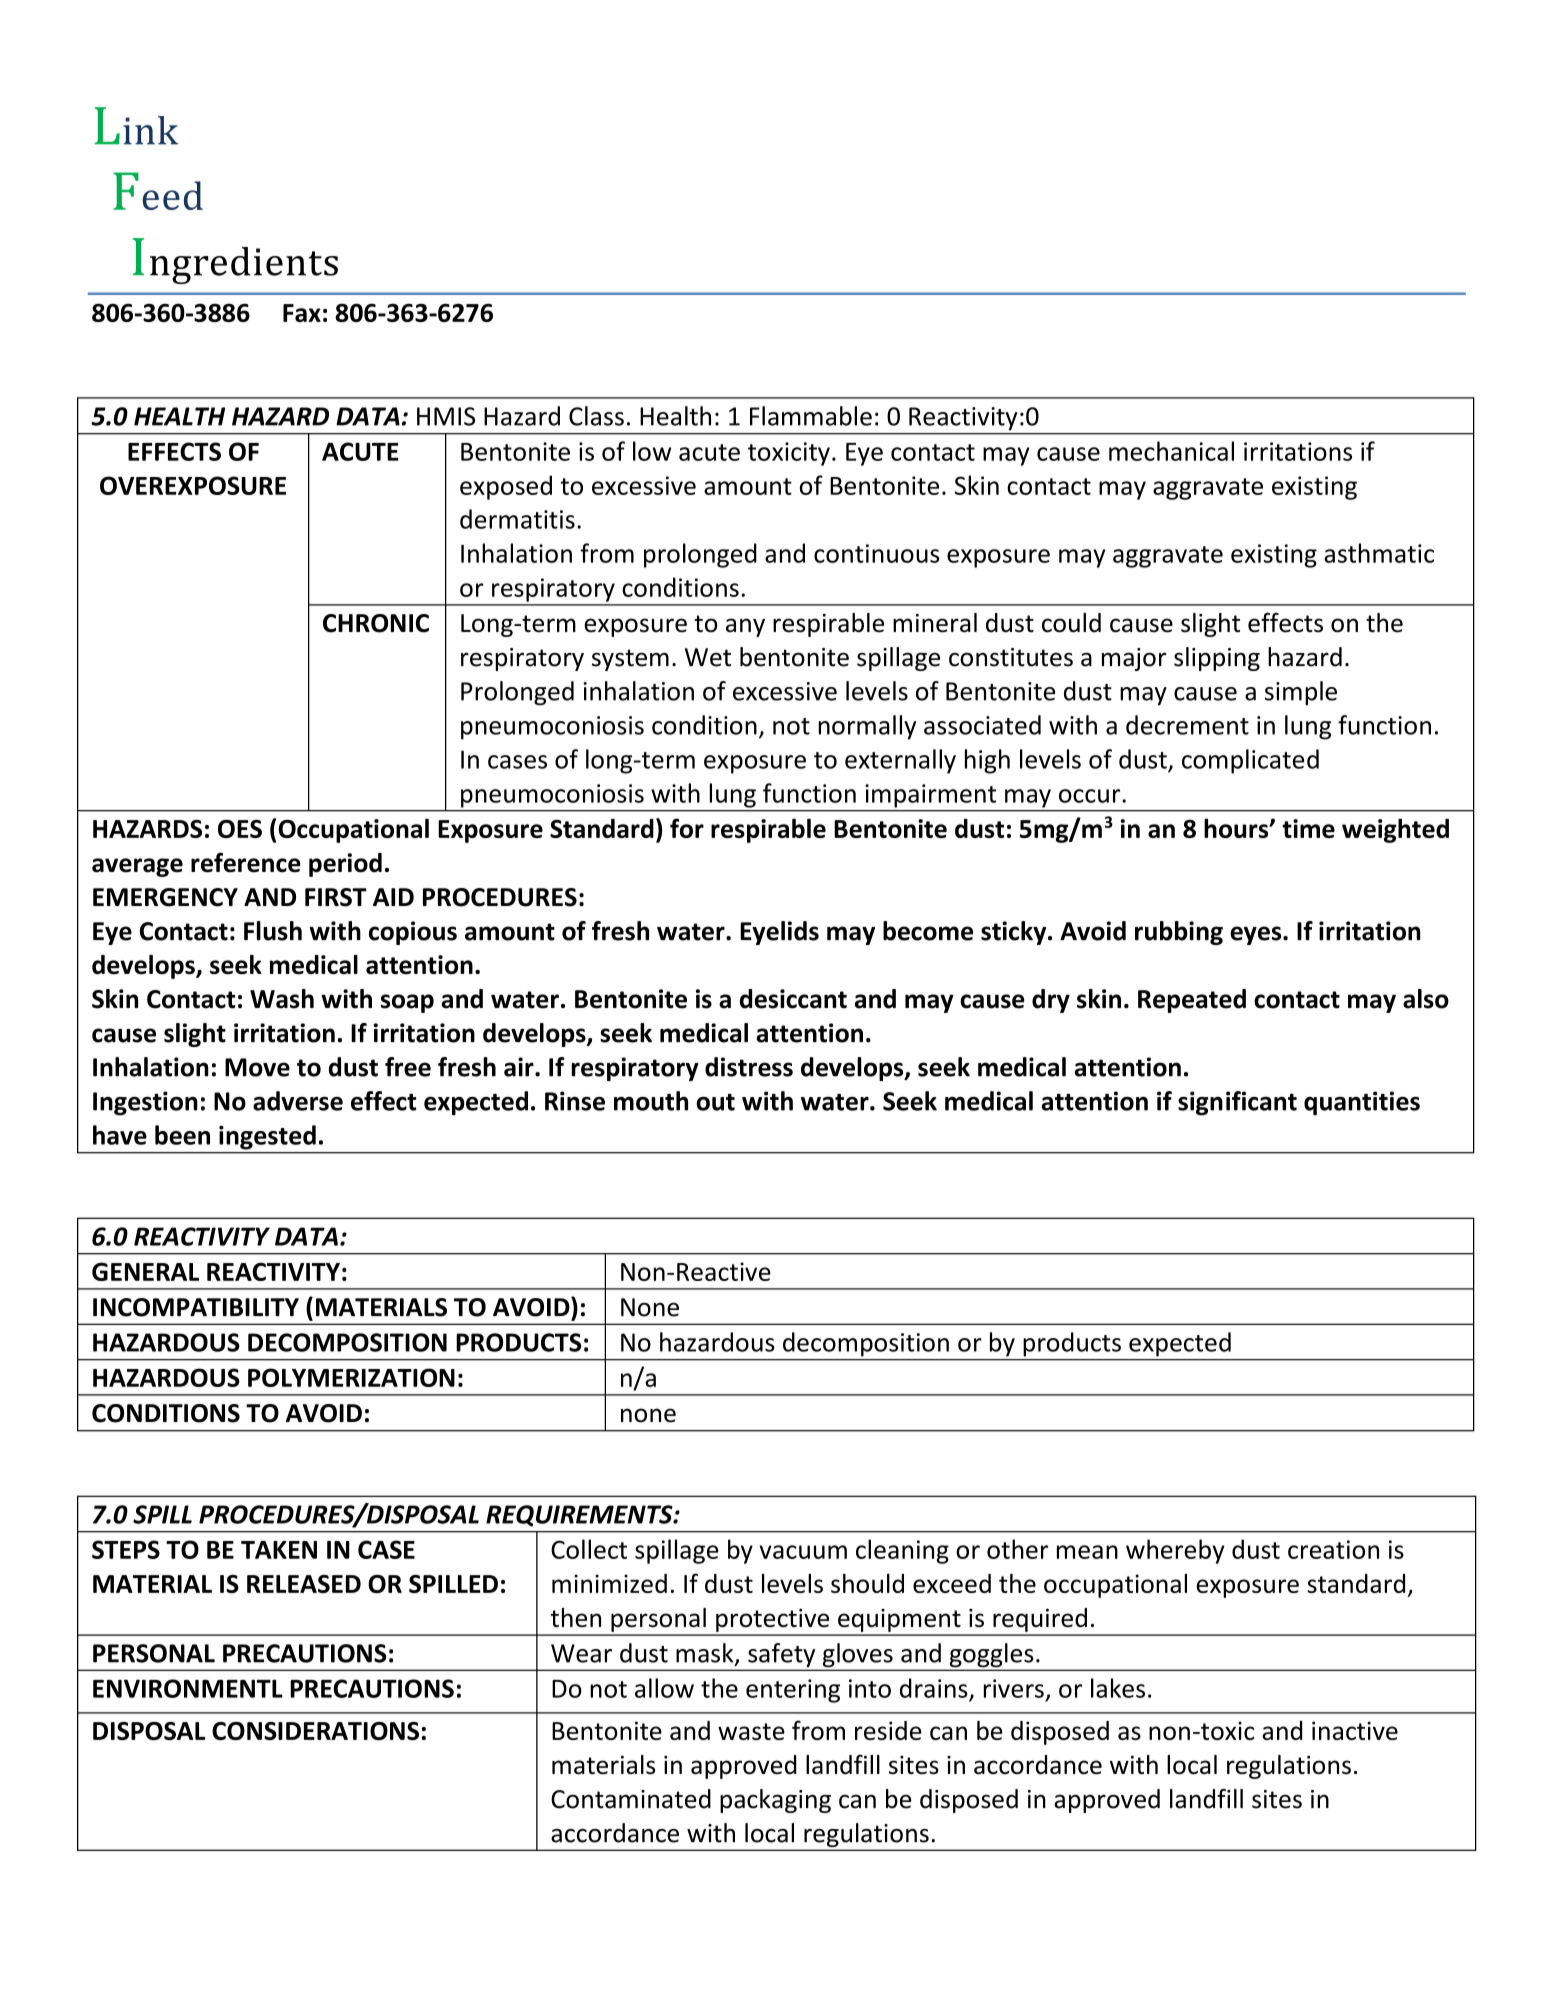 This screenshot has height=2009, width=1553. What do you see at coordinates (867, 727) in the screenshot?
I see `normally` at bounding box center [867, 727].
